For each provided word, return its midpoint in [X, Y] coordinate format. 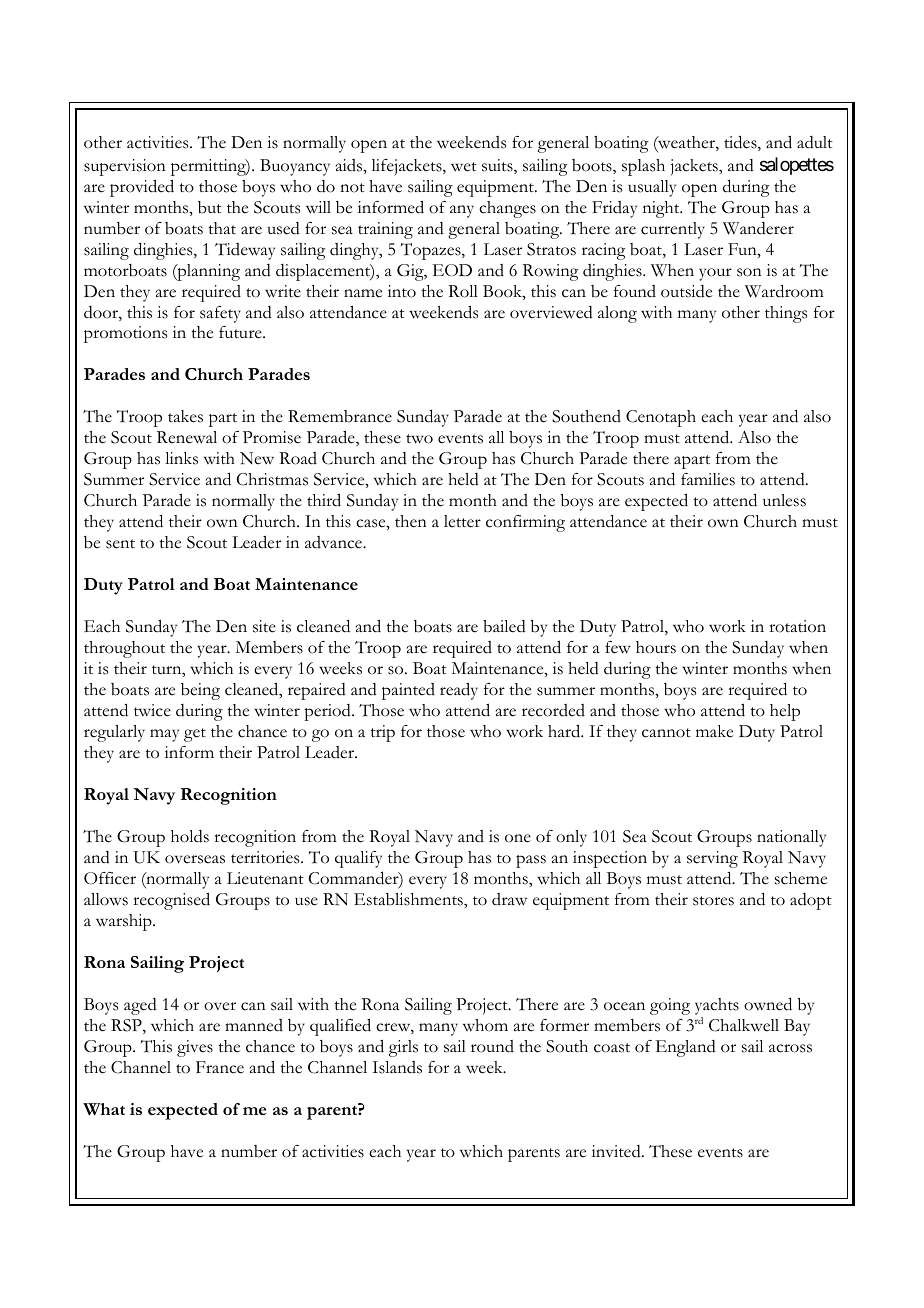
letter [462, 521]
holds [190, 836]
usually [652, 188]
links [181, 458]
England [686, 1048]
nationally [791, 838]
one [518, 838]
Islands [397, 1067]
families [708, 479]
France [220, 1067]
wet [464, 167]
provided [142, 188]
